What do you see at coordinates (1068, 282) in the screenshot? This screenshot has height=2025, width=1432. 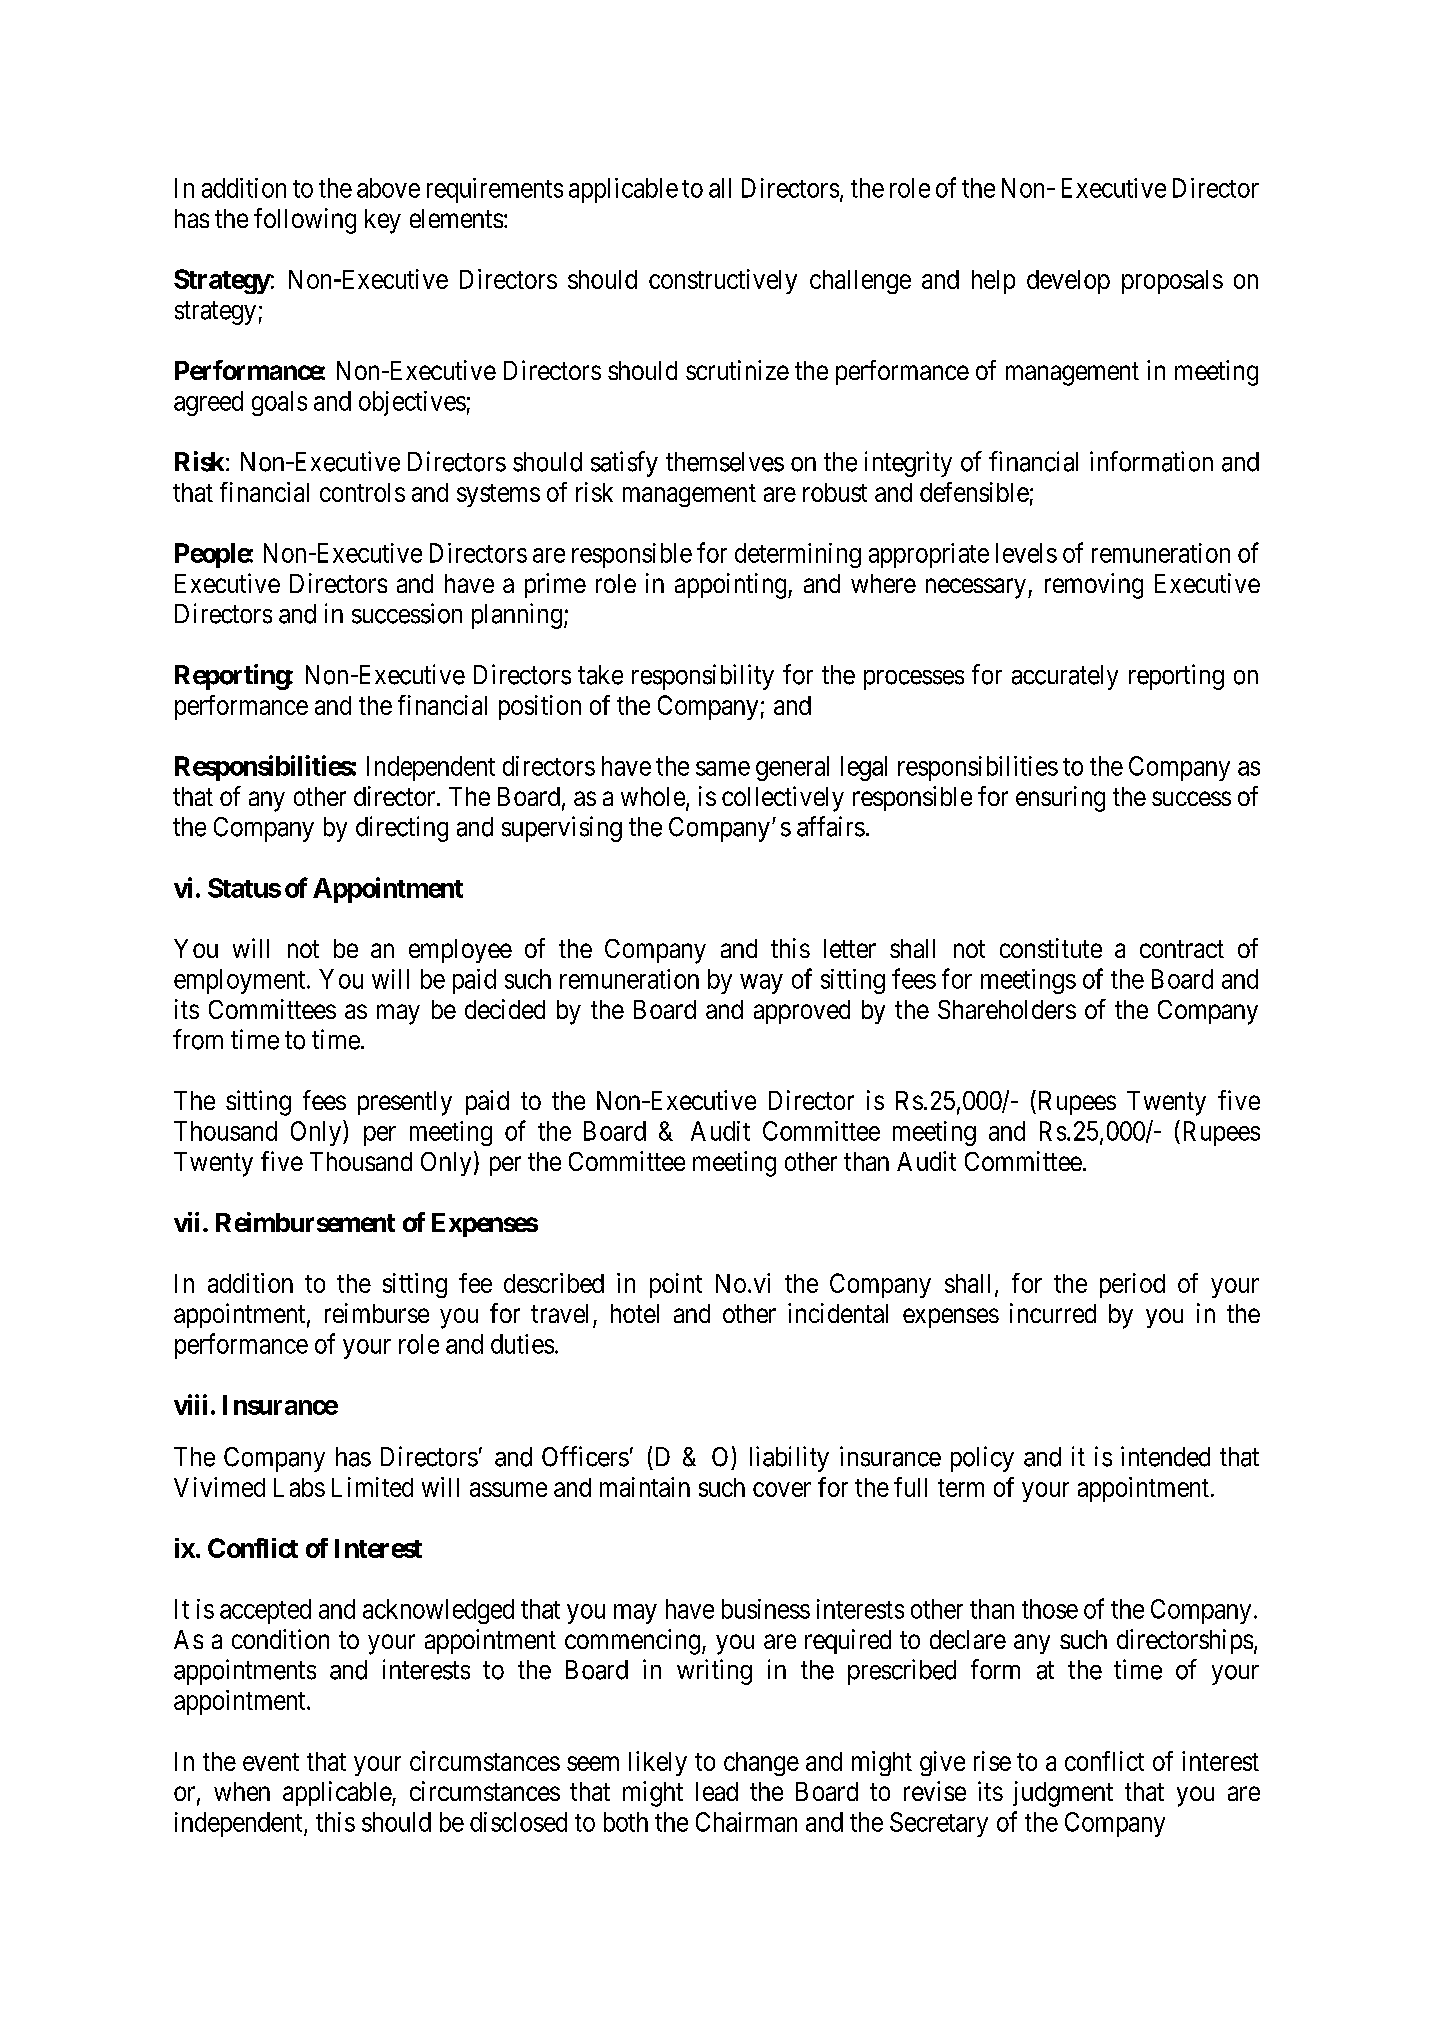 I see `develop` at bounding box center [1068, 282].
